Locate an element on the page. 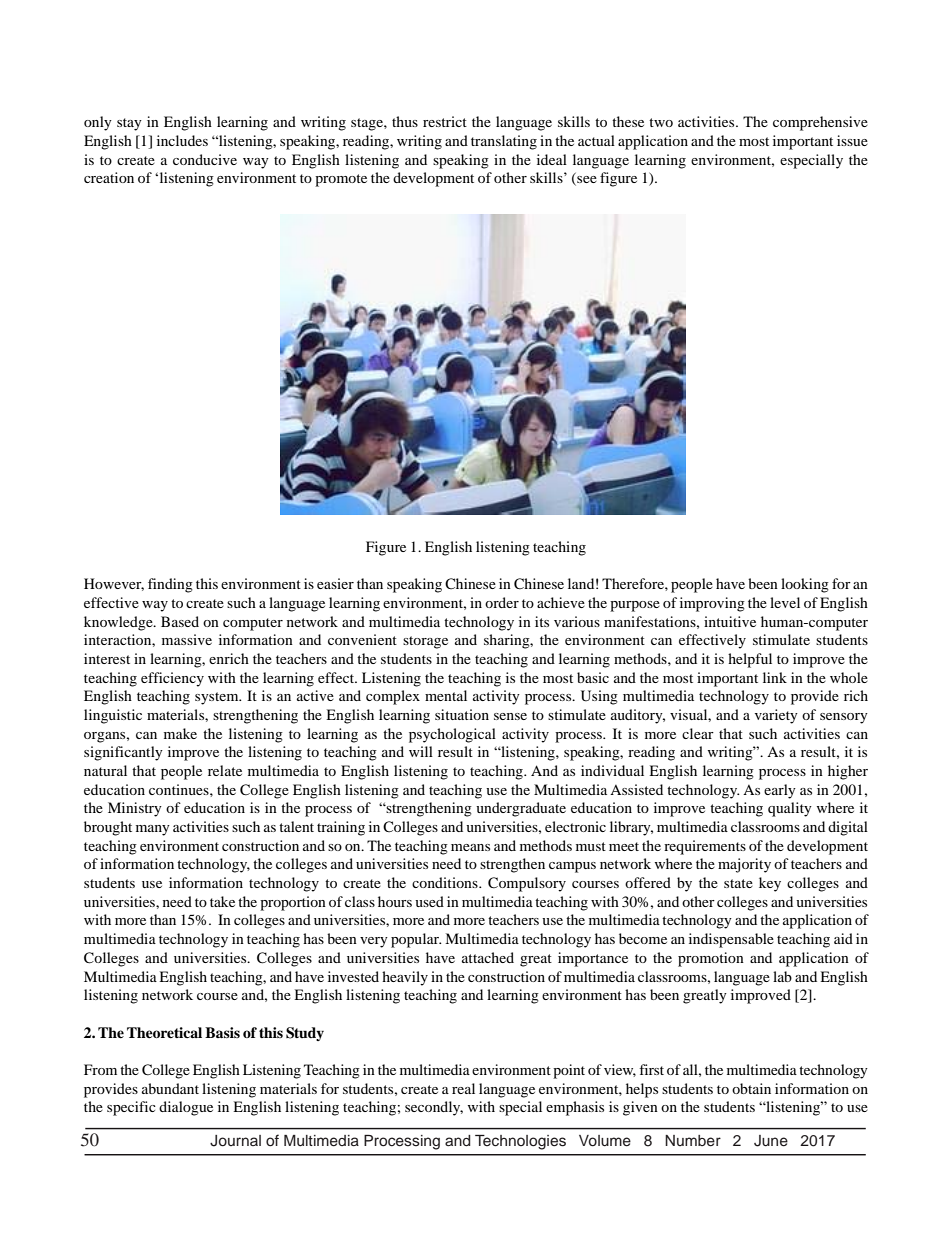 This document has width=952, height=1233. indispensable is located at coordinates (731, 940).
